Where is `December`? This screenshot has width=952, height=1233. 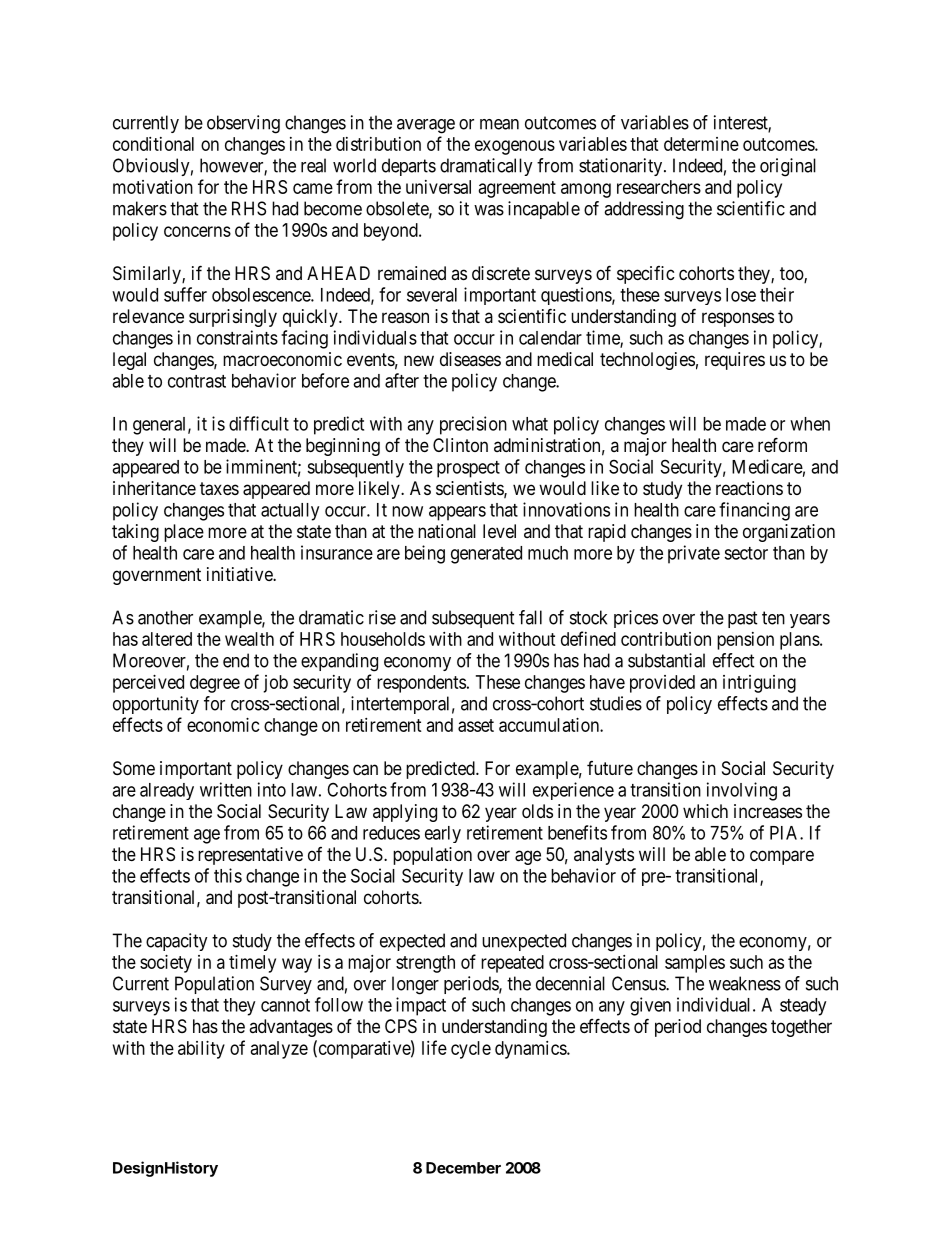
December is located at coordinates (463, 1168).
